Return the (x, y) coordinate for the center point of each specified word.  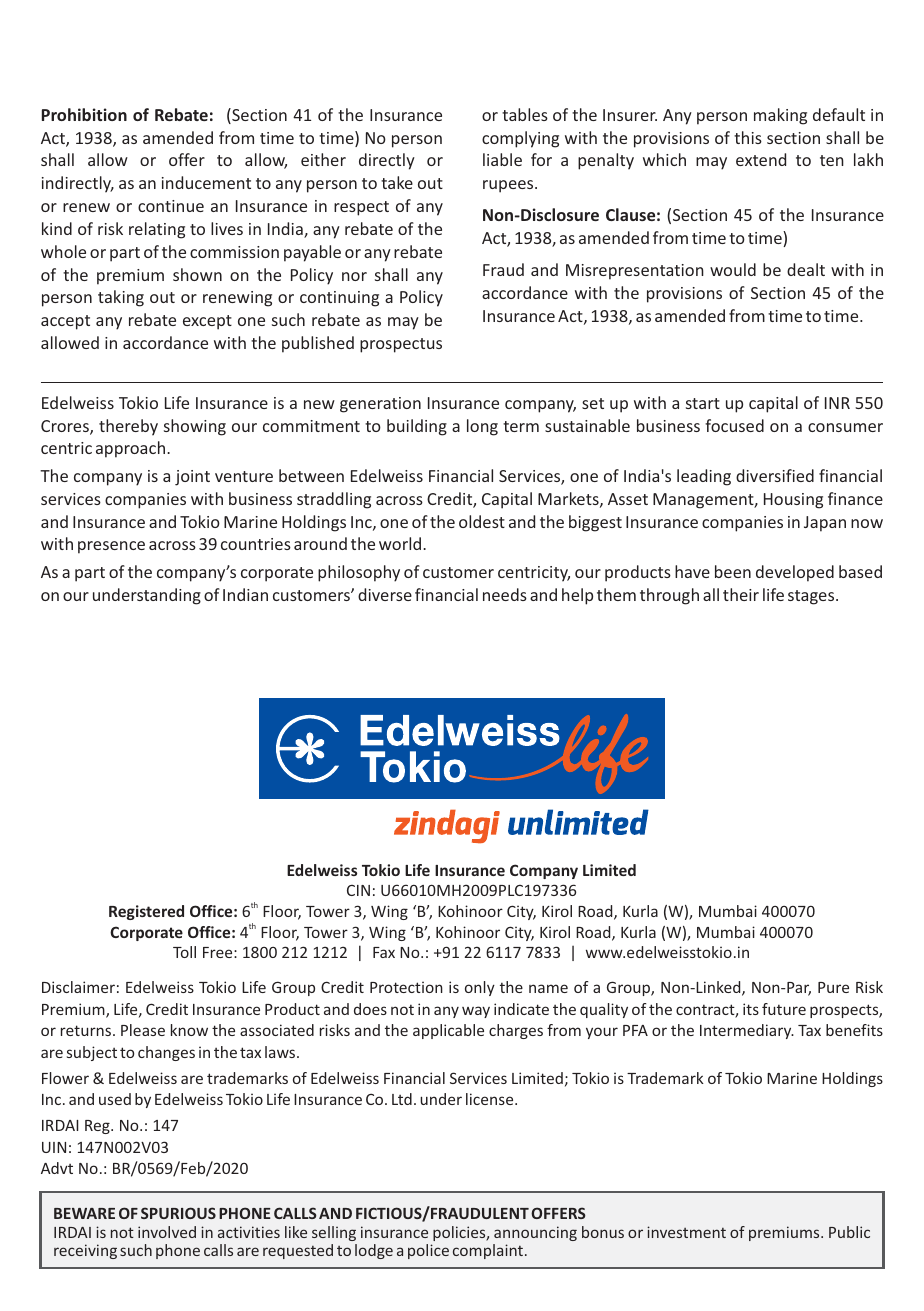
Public (849, 1232)
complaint (489, 1251)
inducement (206, 182)
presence (111, 547)
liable (502, 159)
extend (761, 159)
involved (167, 1232)
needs (505, 594)
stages (812, 597)
